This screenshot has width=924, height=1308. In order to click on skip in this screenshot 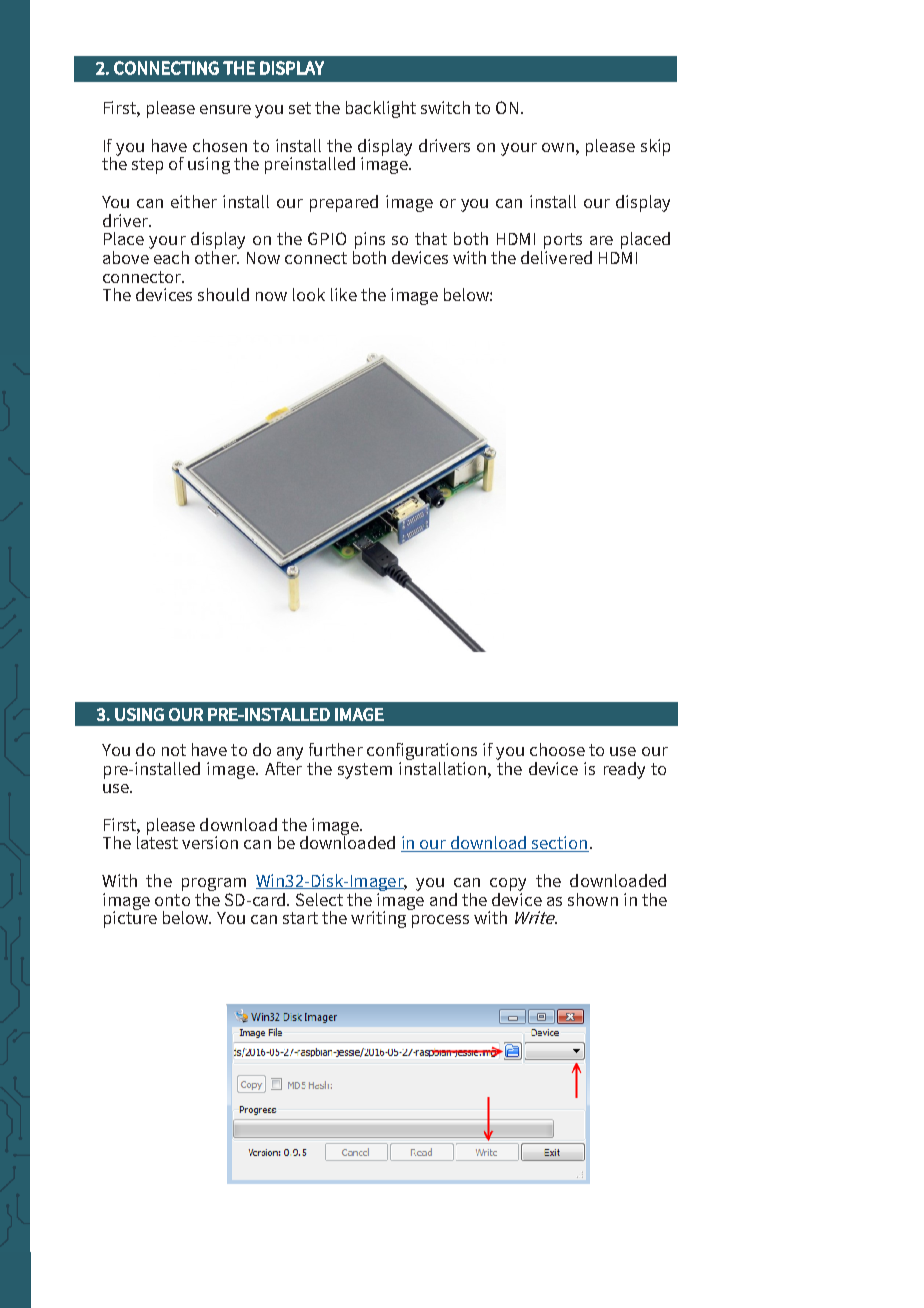, I will do `click(655, 147)`.
